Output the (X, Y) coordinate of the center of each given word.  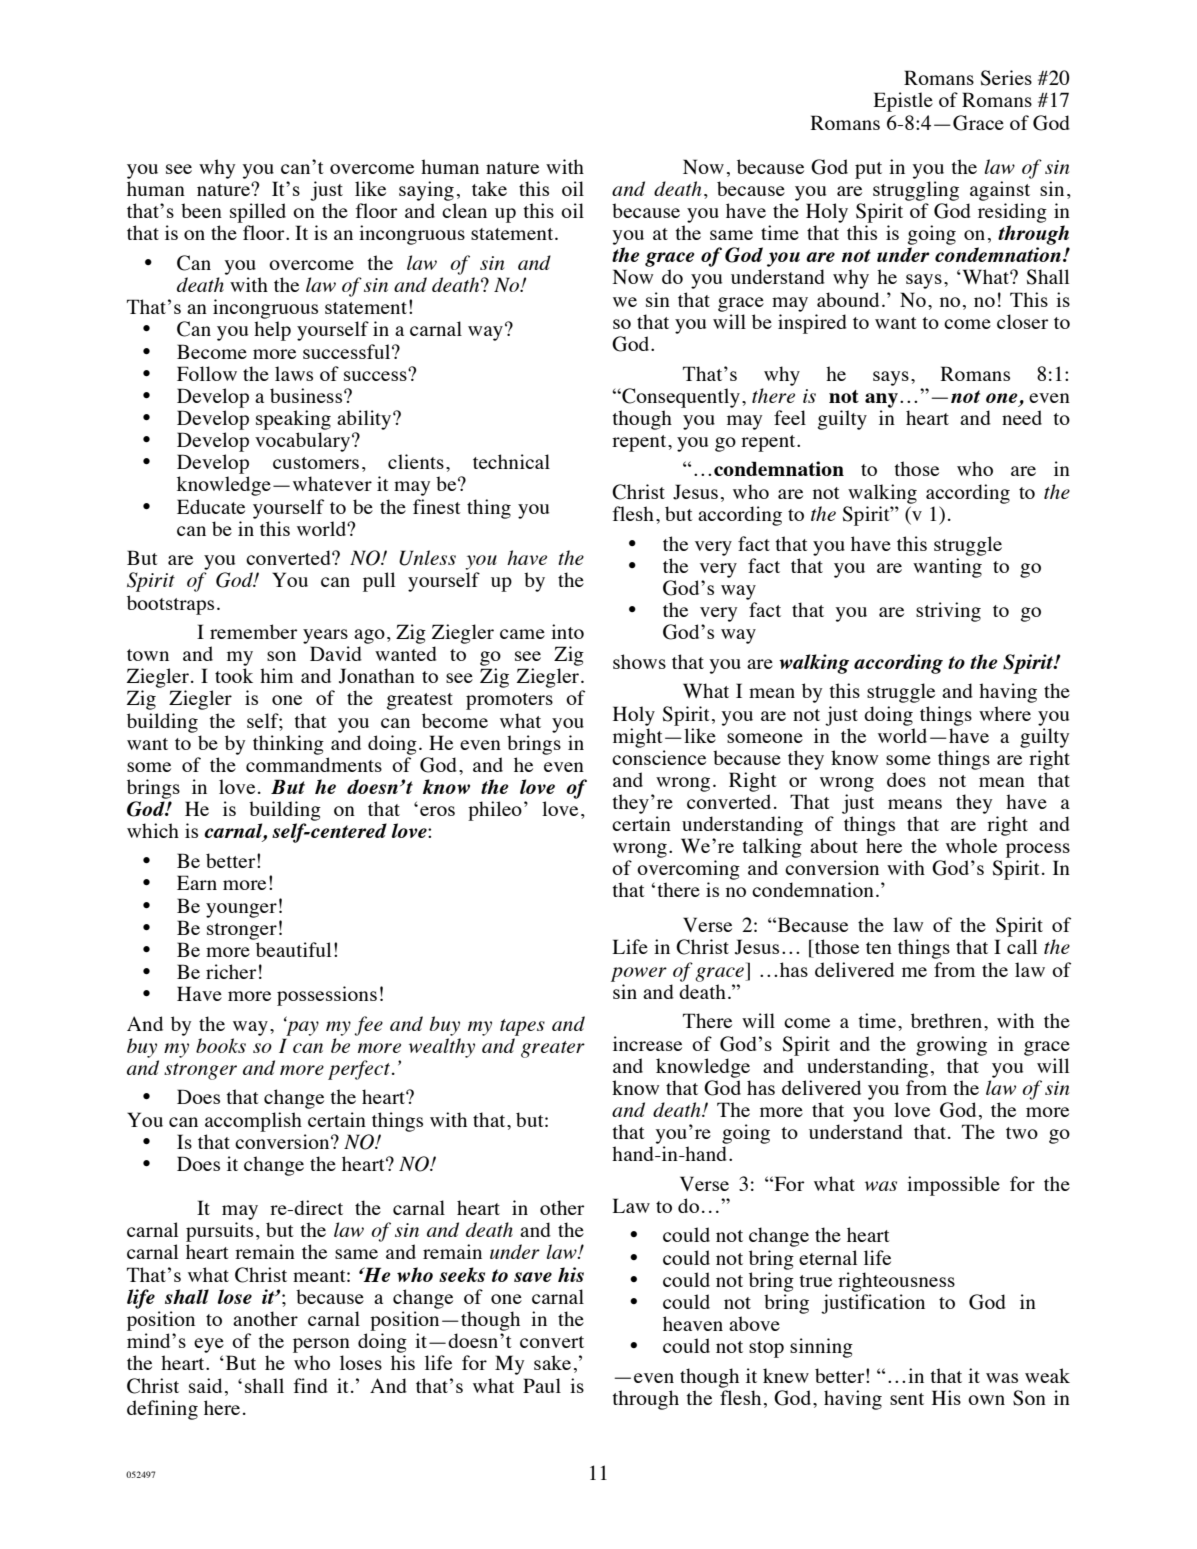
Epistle (903, 102)
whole (971, 845)
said (205, 1385)
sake (552, 1362)
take (489, 188)
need (1022, 417)
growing (951, 1046)
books (221, 1045)
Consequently (680, 398)
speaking (293, 420)
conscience (659, 757)
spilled (258, 213)
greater (553, 1049)
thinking (288, 745)
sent (907, 1399)
